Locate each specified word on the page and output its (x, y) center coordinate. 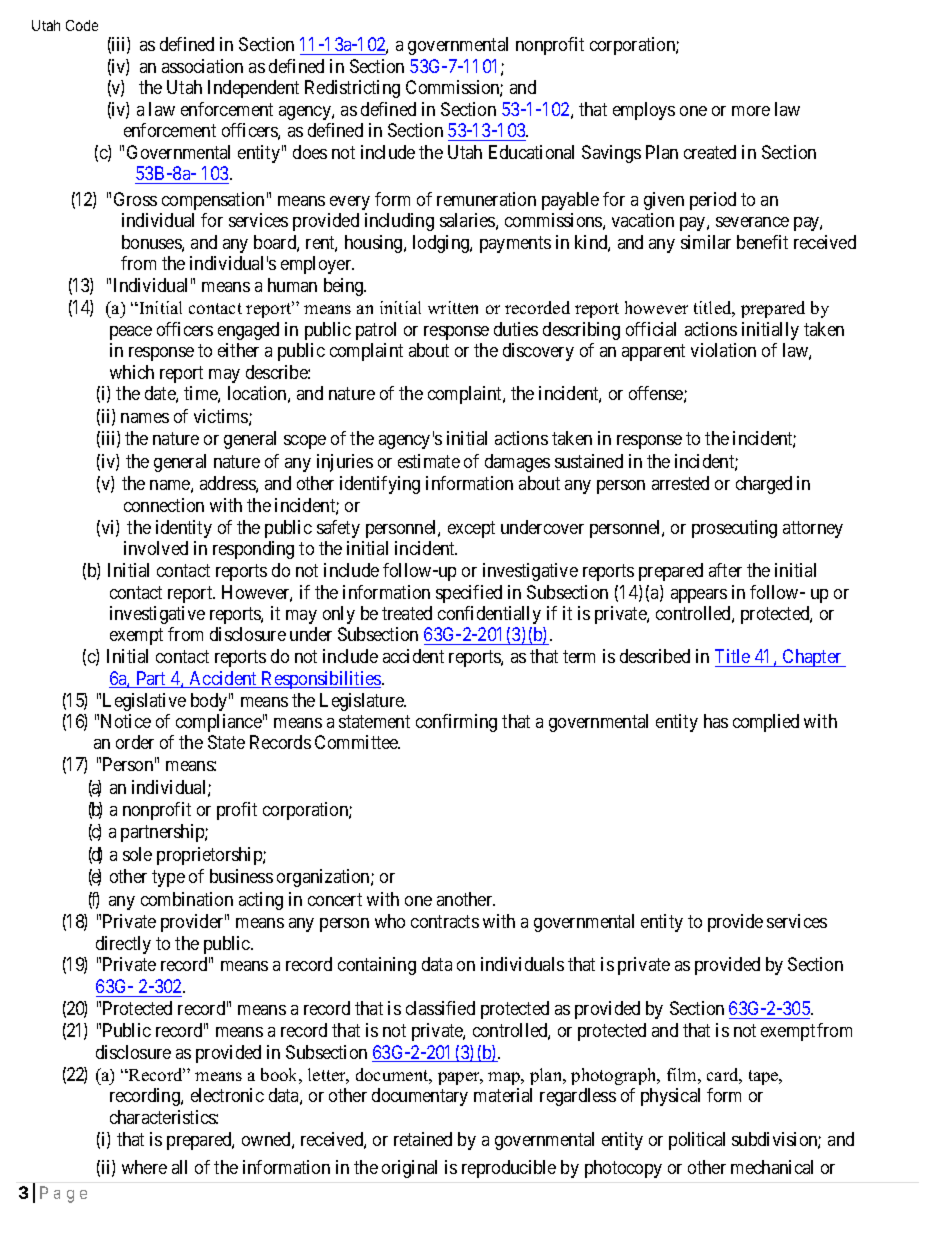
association (202, 66)
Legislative (144, 702)
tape (765, 1077)
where (144, 1167)
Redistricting (352, 89)
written (453, 307)
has (716, 721)
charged (764, 485)
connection (164, 505)
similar (706, 242)
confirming (456, 723)
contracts (445, 921)
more (751, 111)
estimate (429, 461)
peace (131, 333)
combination (187, 899)
